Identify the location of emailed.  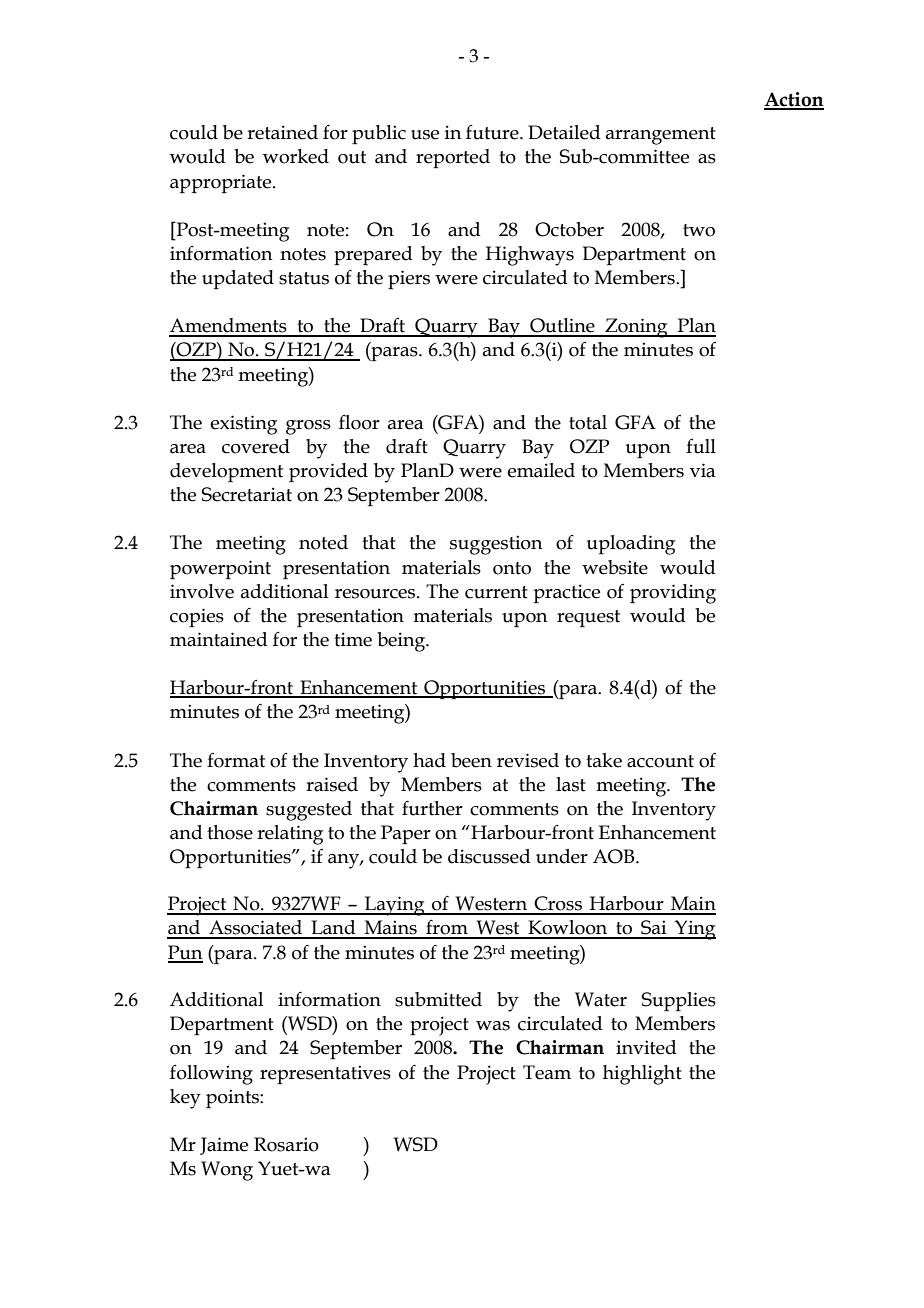
(541, 470).
